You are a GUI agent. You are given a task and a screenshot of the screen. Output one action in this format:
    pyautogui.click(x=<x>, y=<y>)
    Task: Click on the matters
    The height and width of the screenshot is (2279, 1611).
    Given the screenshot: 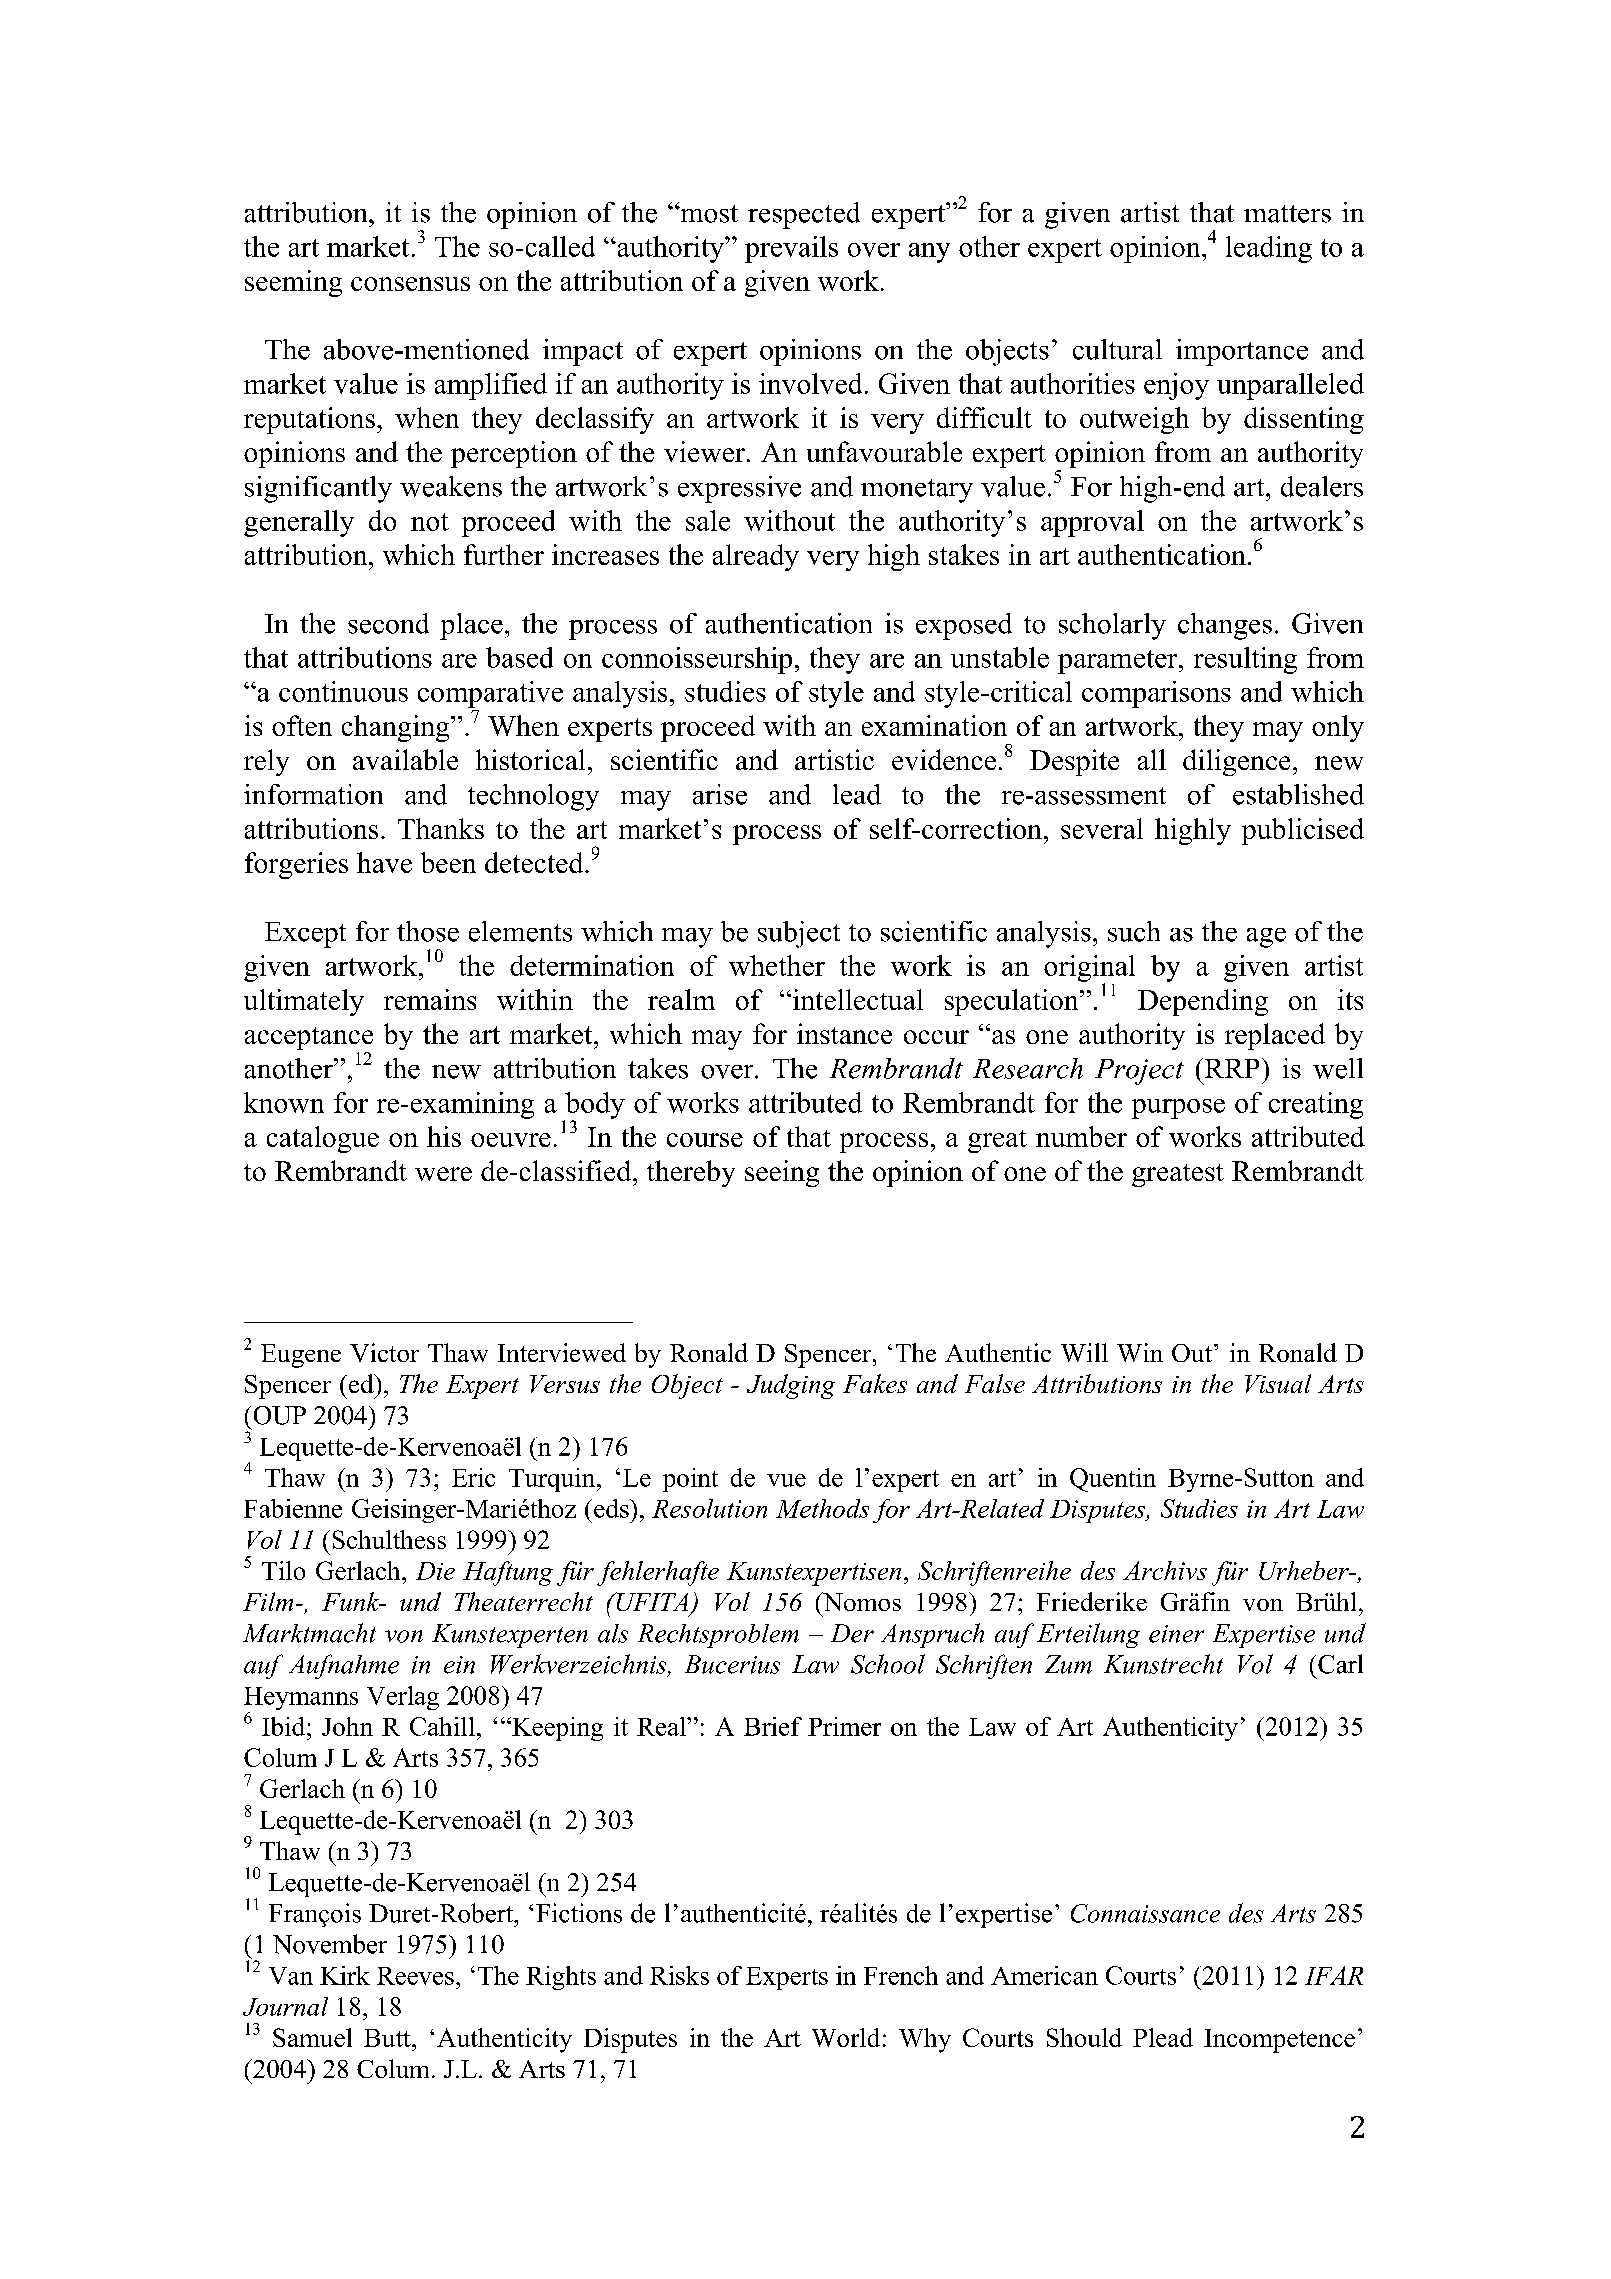 What is the action you would take?
    pyautogui.click(x=1287, y=214)
